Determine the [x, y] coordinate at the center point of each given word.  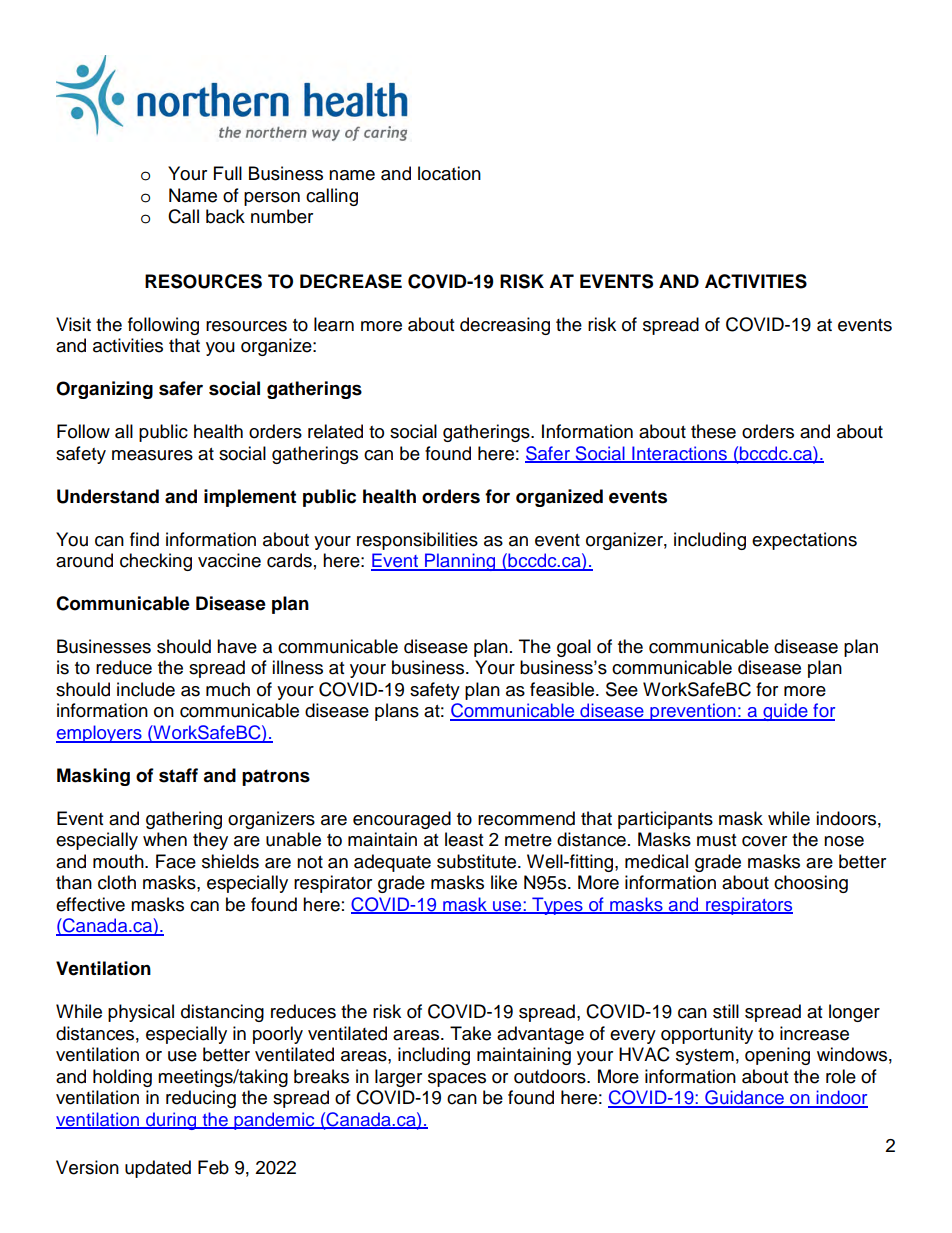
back [225, 216]
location [449, 173]
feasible [563, 689]
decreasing [505, 326]
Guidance [744, 1098]
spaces [457, 1080]
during [171, 1121]
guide [785, 712]
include [146, 689]
